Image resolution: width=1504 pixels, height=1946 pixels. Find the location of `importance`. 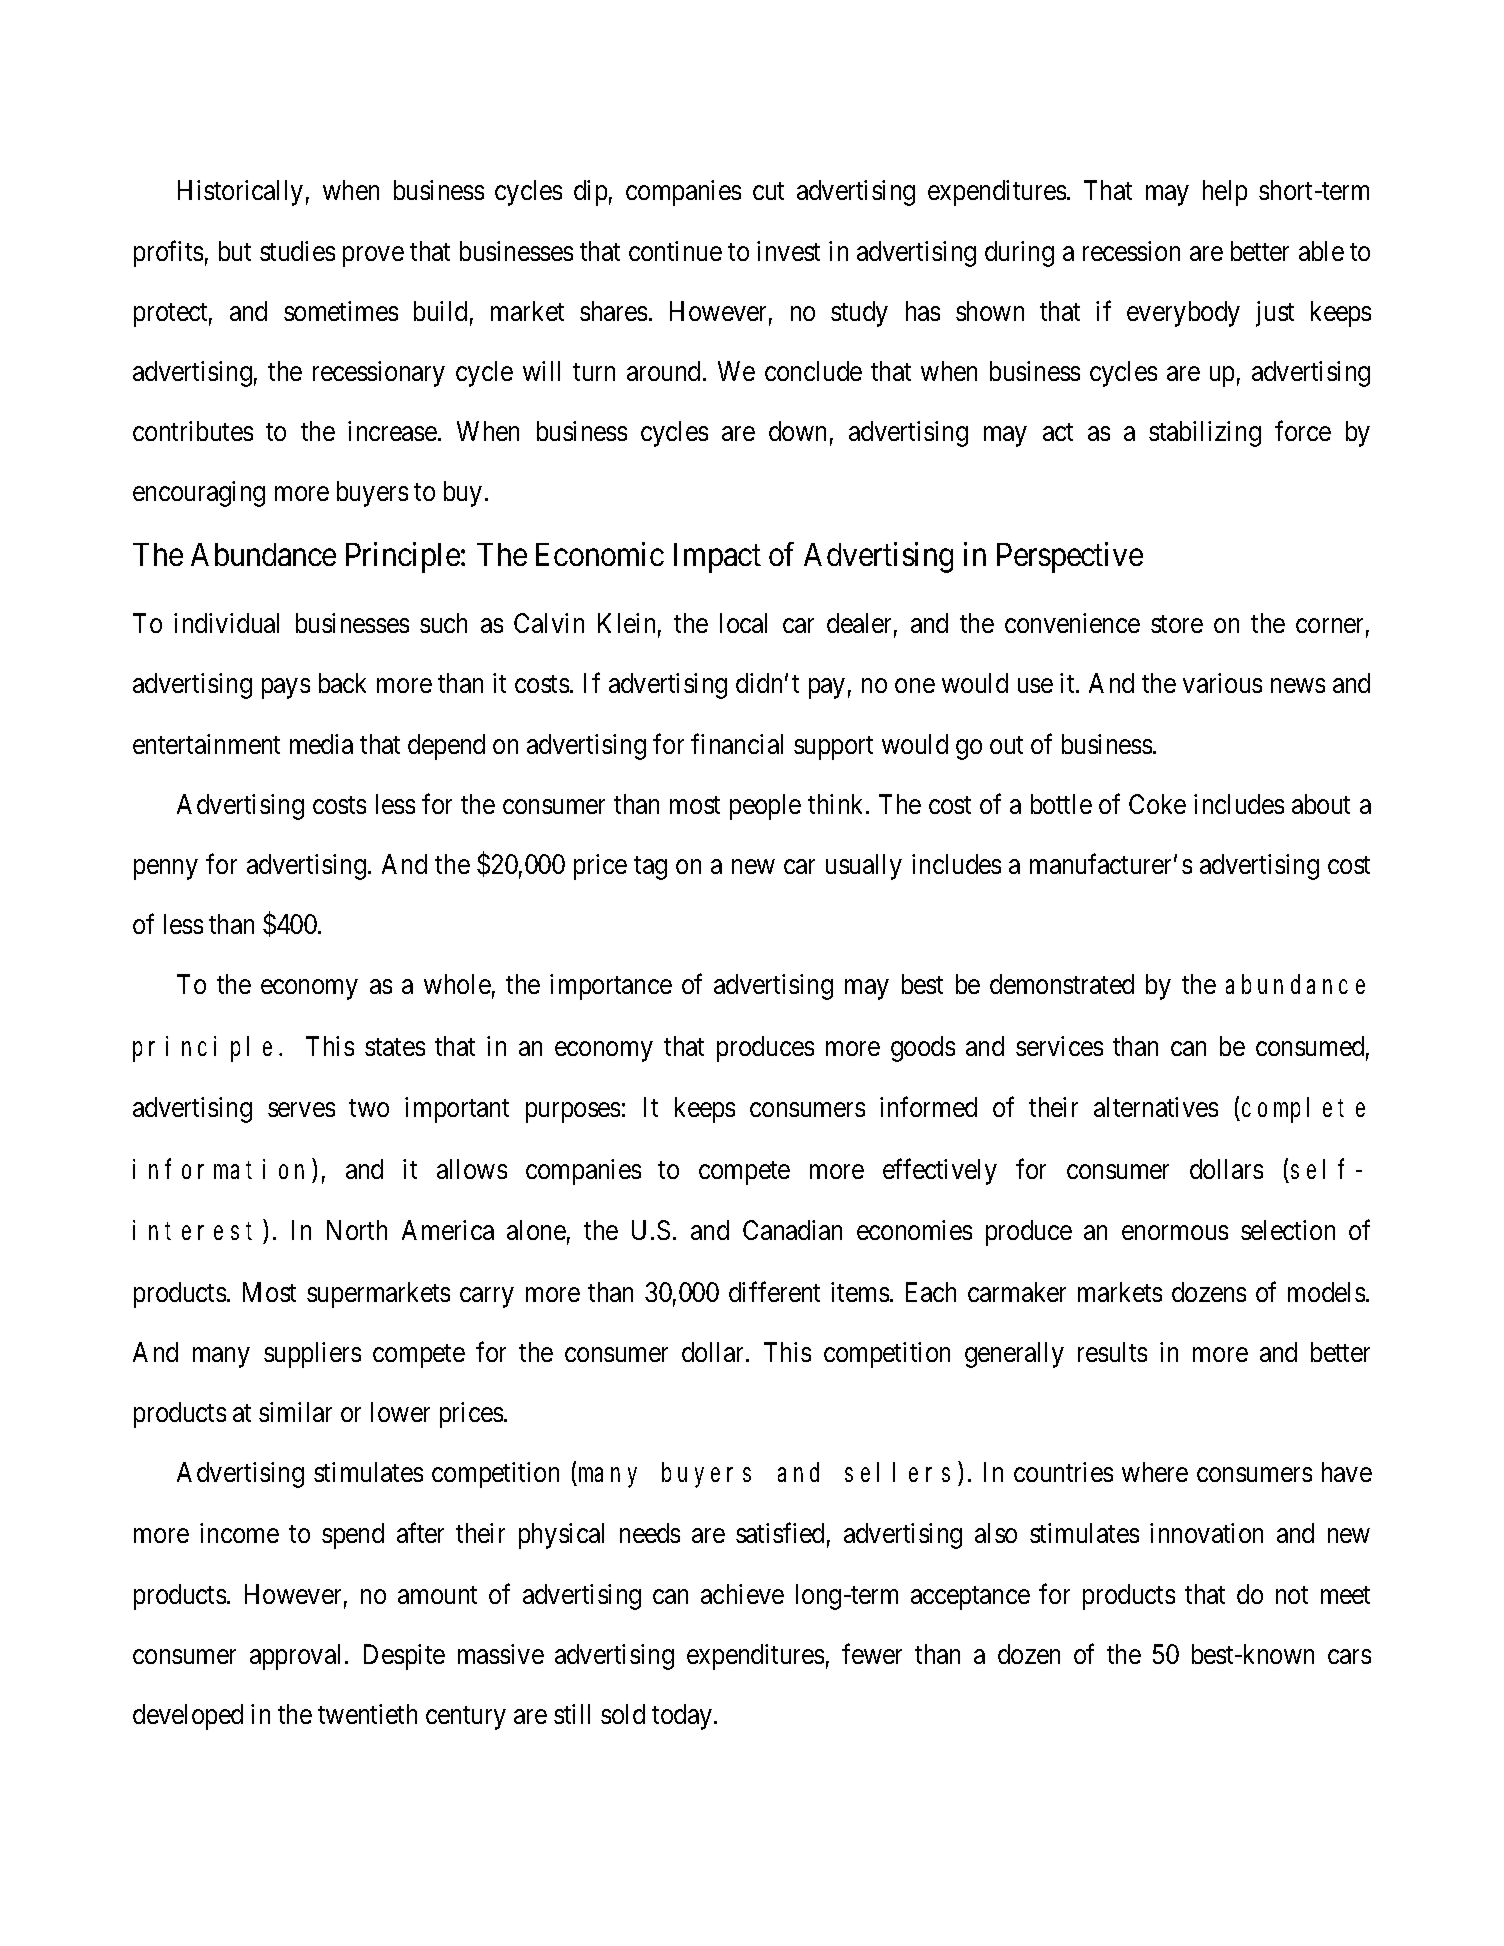

importance is located at coordinates (611, 987).
